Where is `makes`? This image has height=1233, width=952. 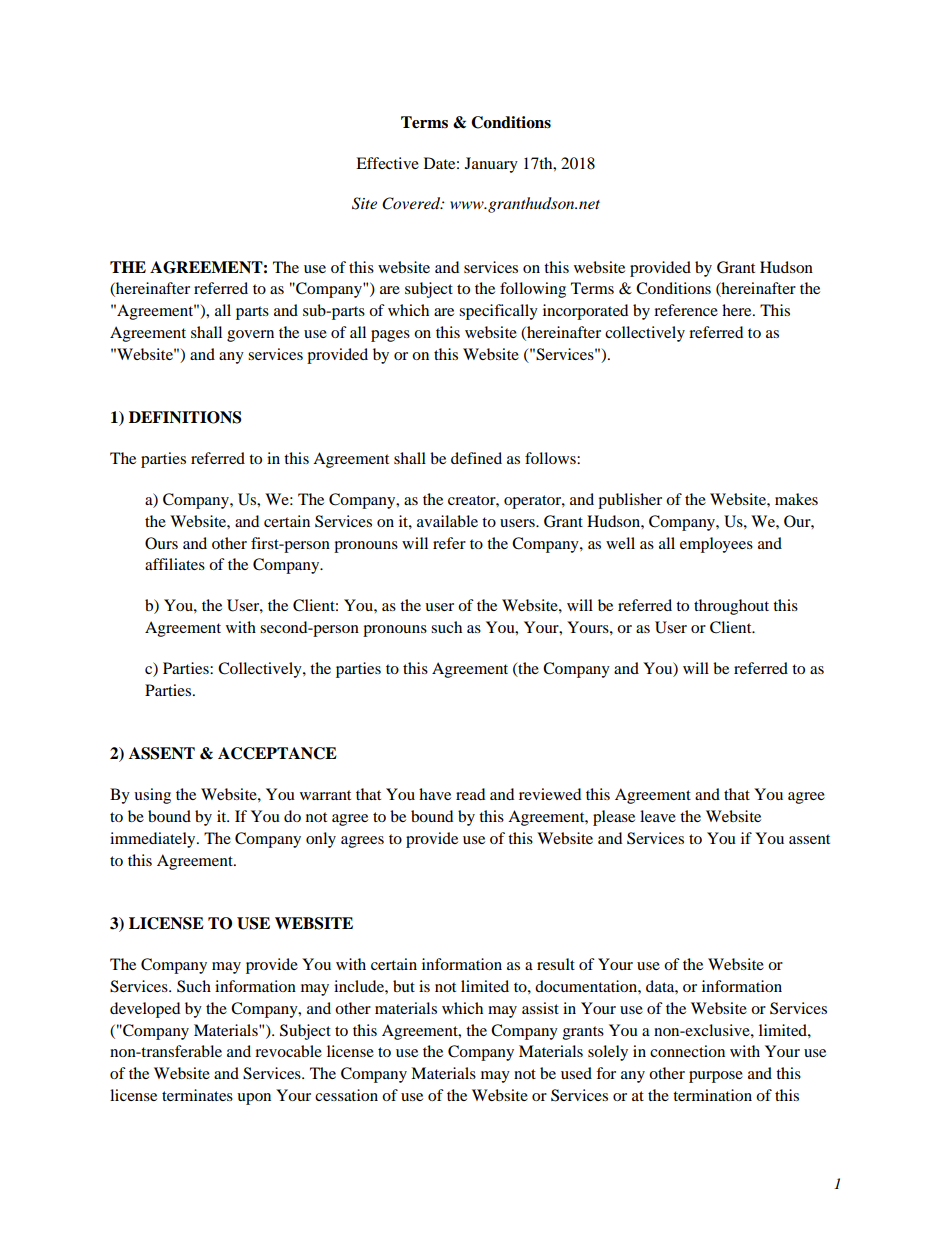
makes is located at coordinates (796, 499).
